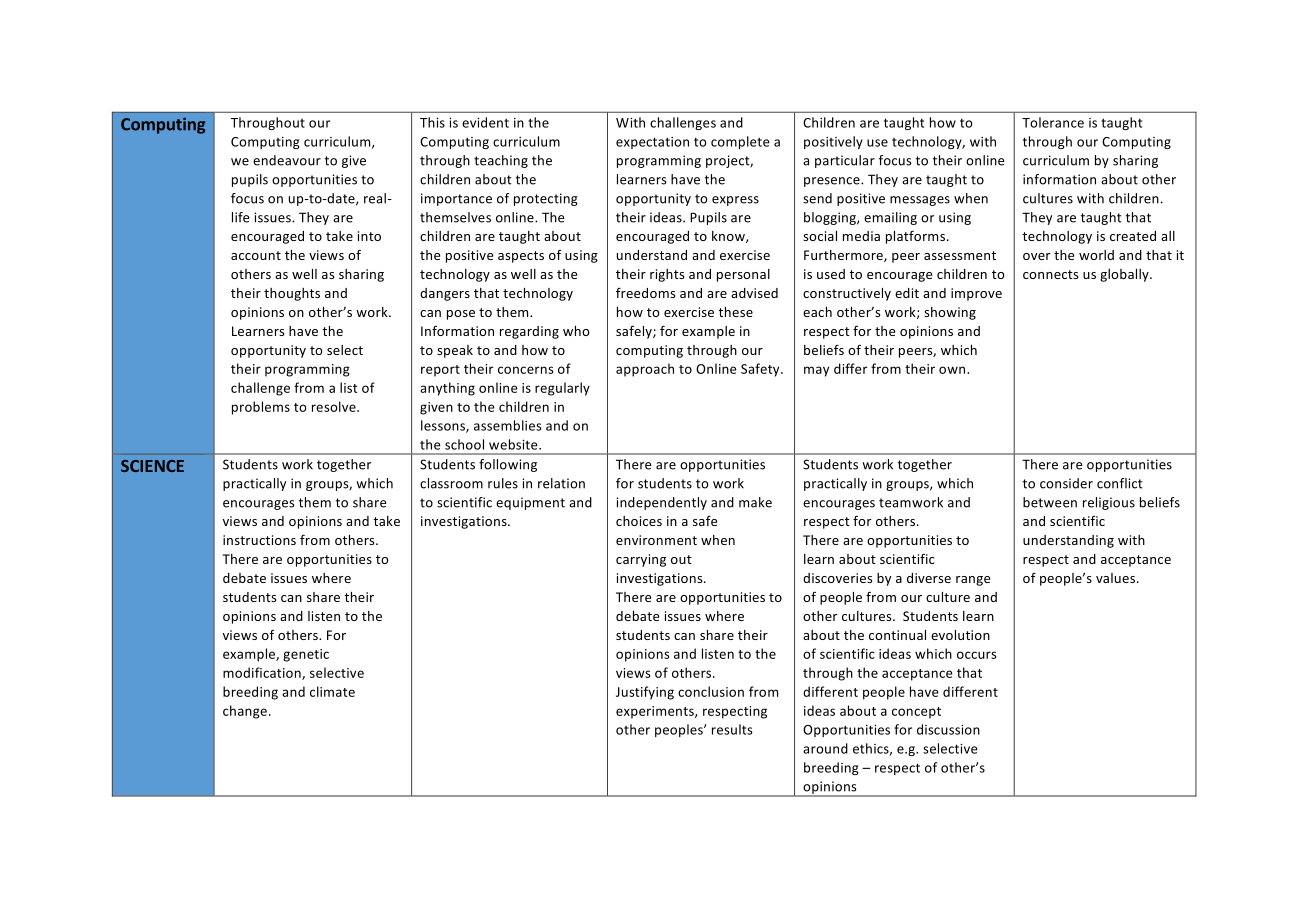 This document has height=924, width=1308. What do you see at coordinates (652, 143) in the document?
I see `expectation` at bounding box center [652, 143].
